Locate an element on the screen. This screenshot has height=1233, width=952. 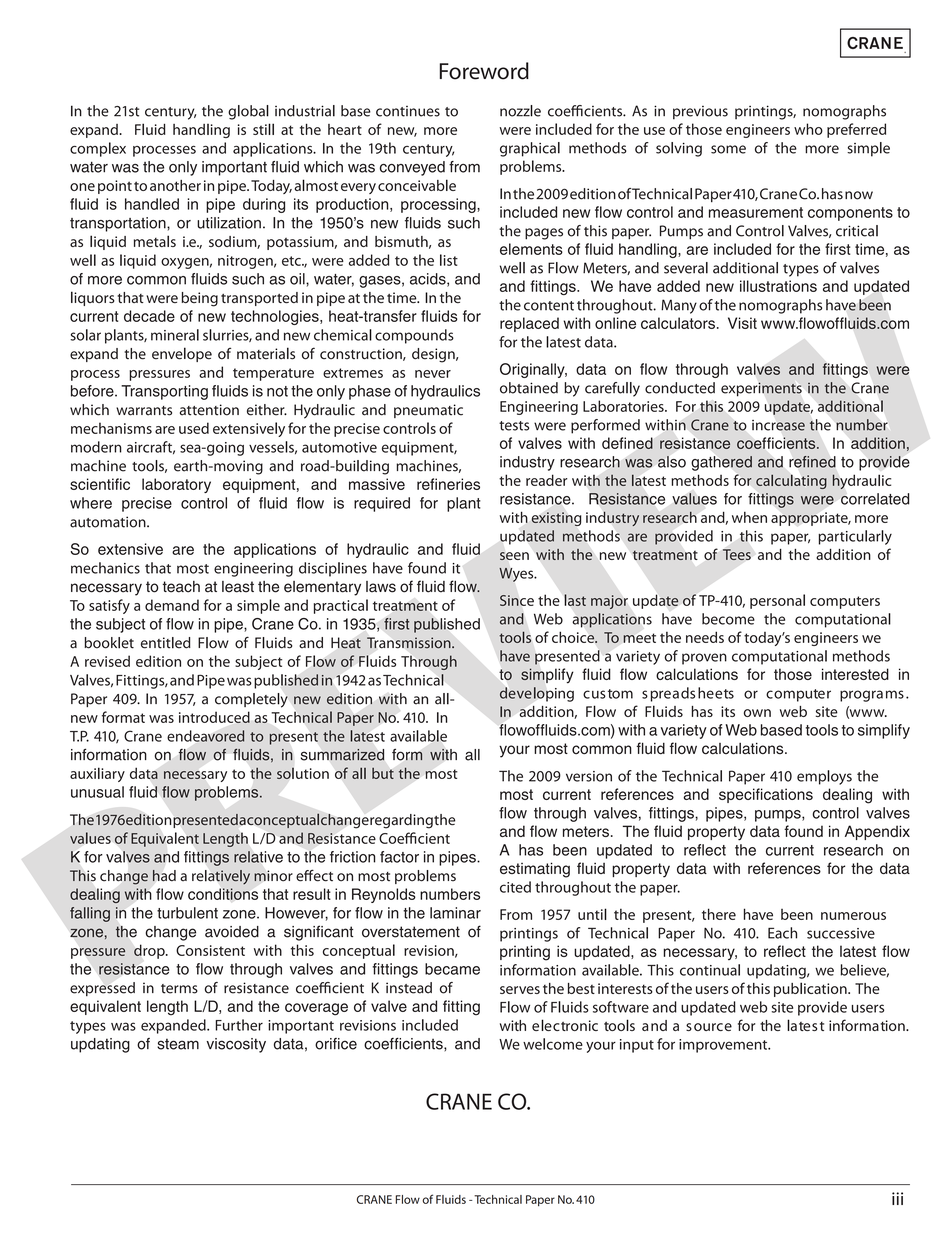
Foreword is located at coordinates (484, 71).
